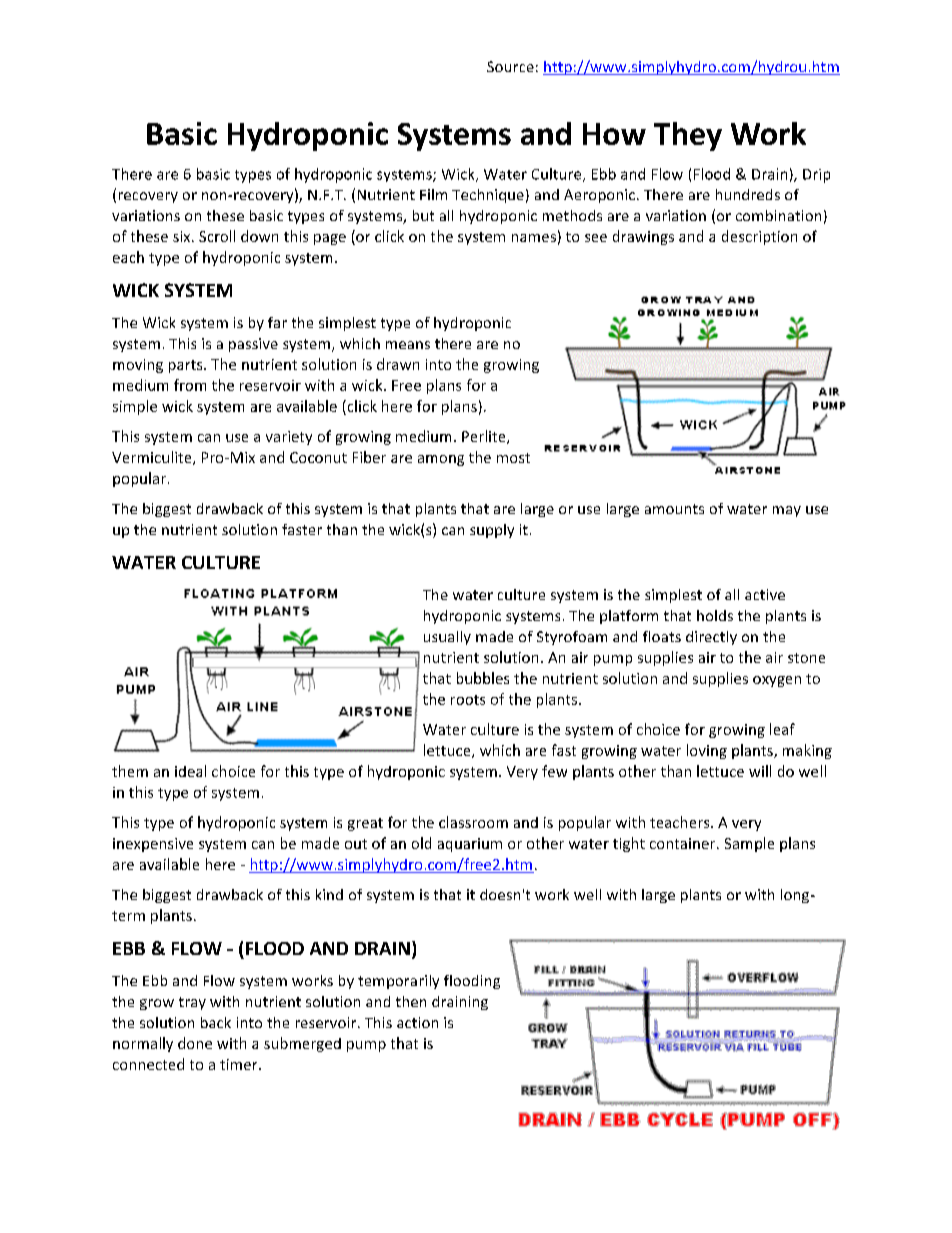 Image resolution: width=952 pixels, height=1233 pixels. I want to click on from, so click(190, 385).
